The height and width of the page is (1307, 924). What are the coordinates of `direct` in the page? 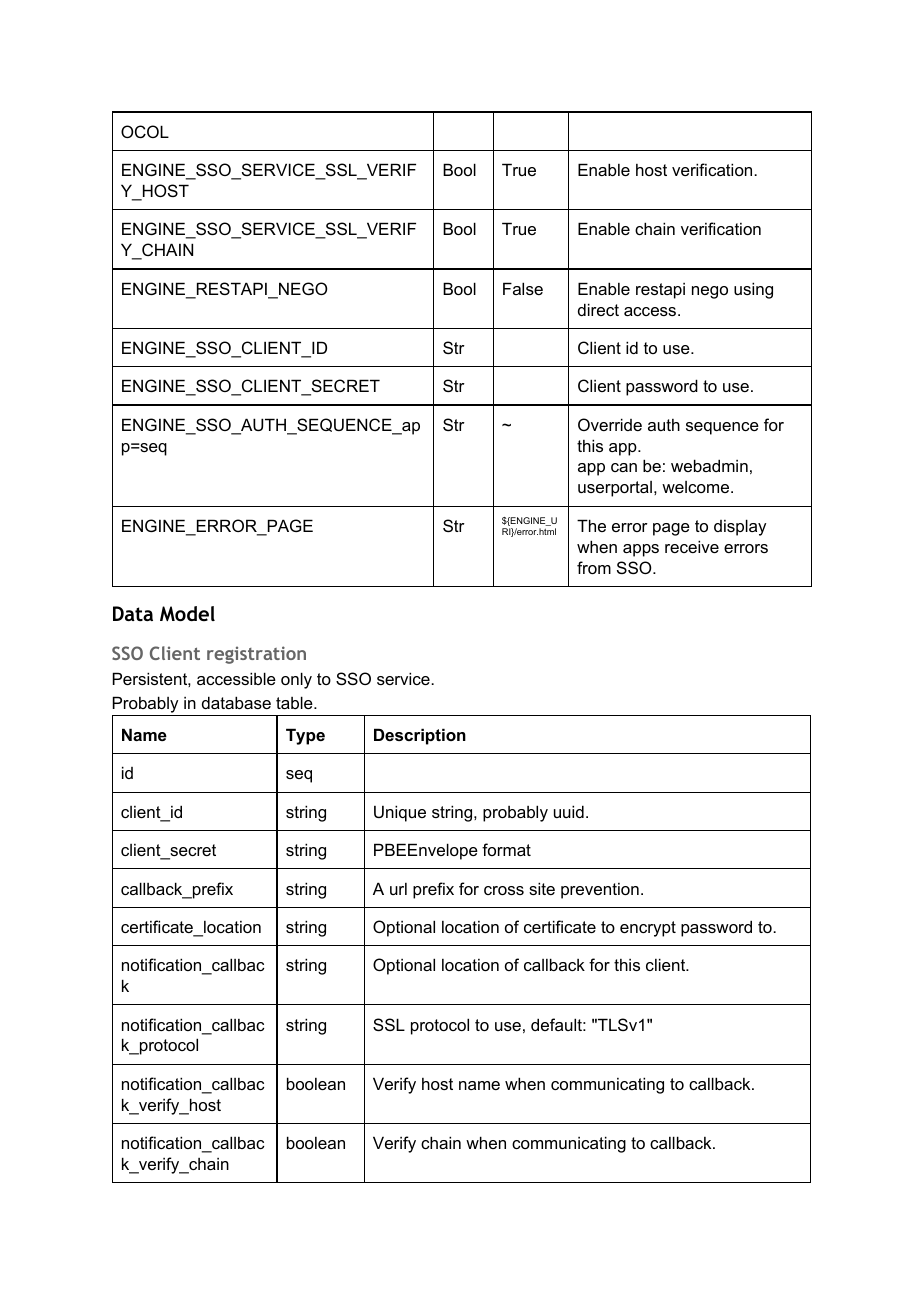 It's located at (598, 309).
